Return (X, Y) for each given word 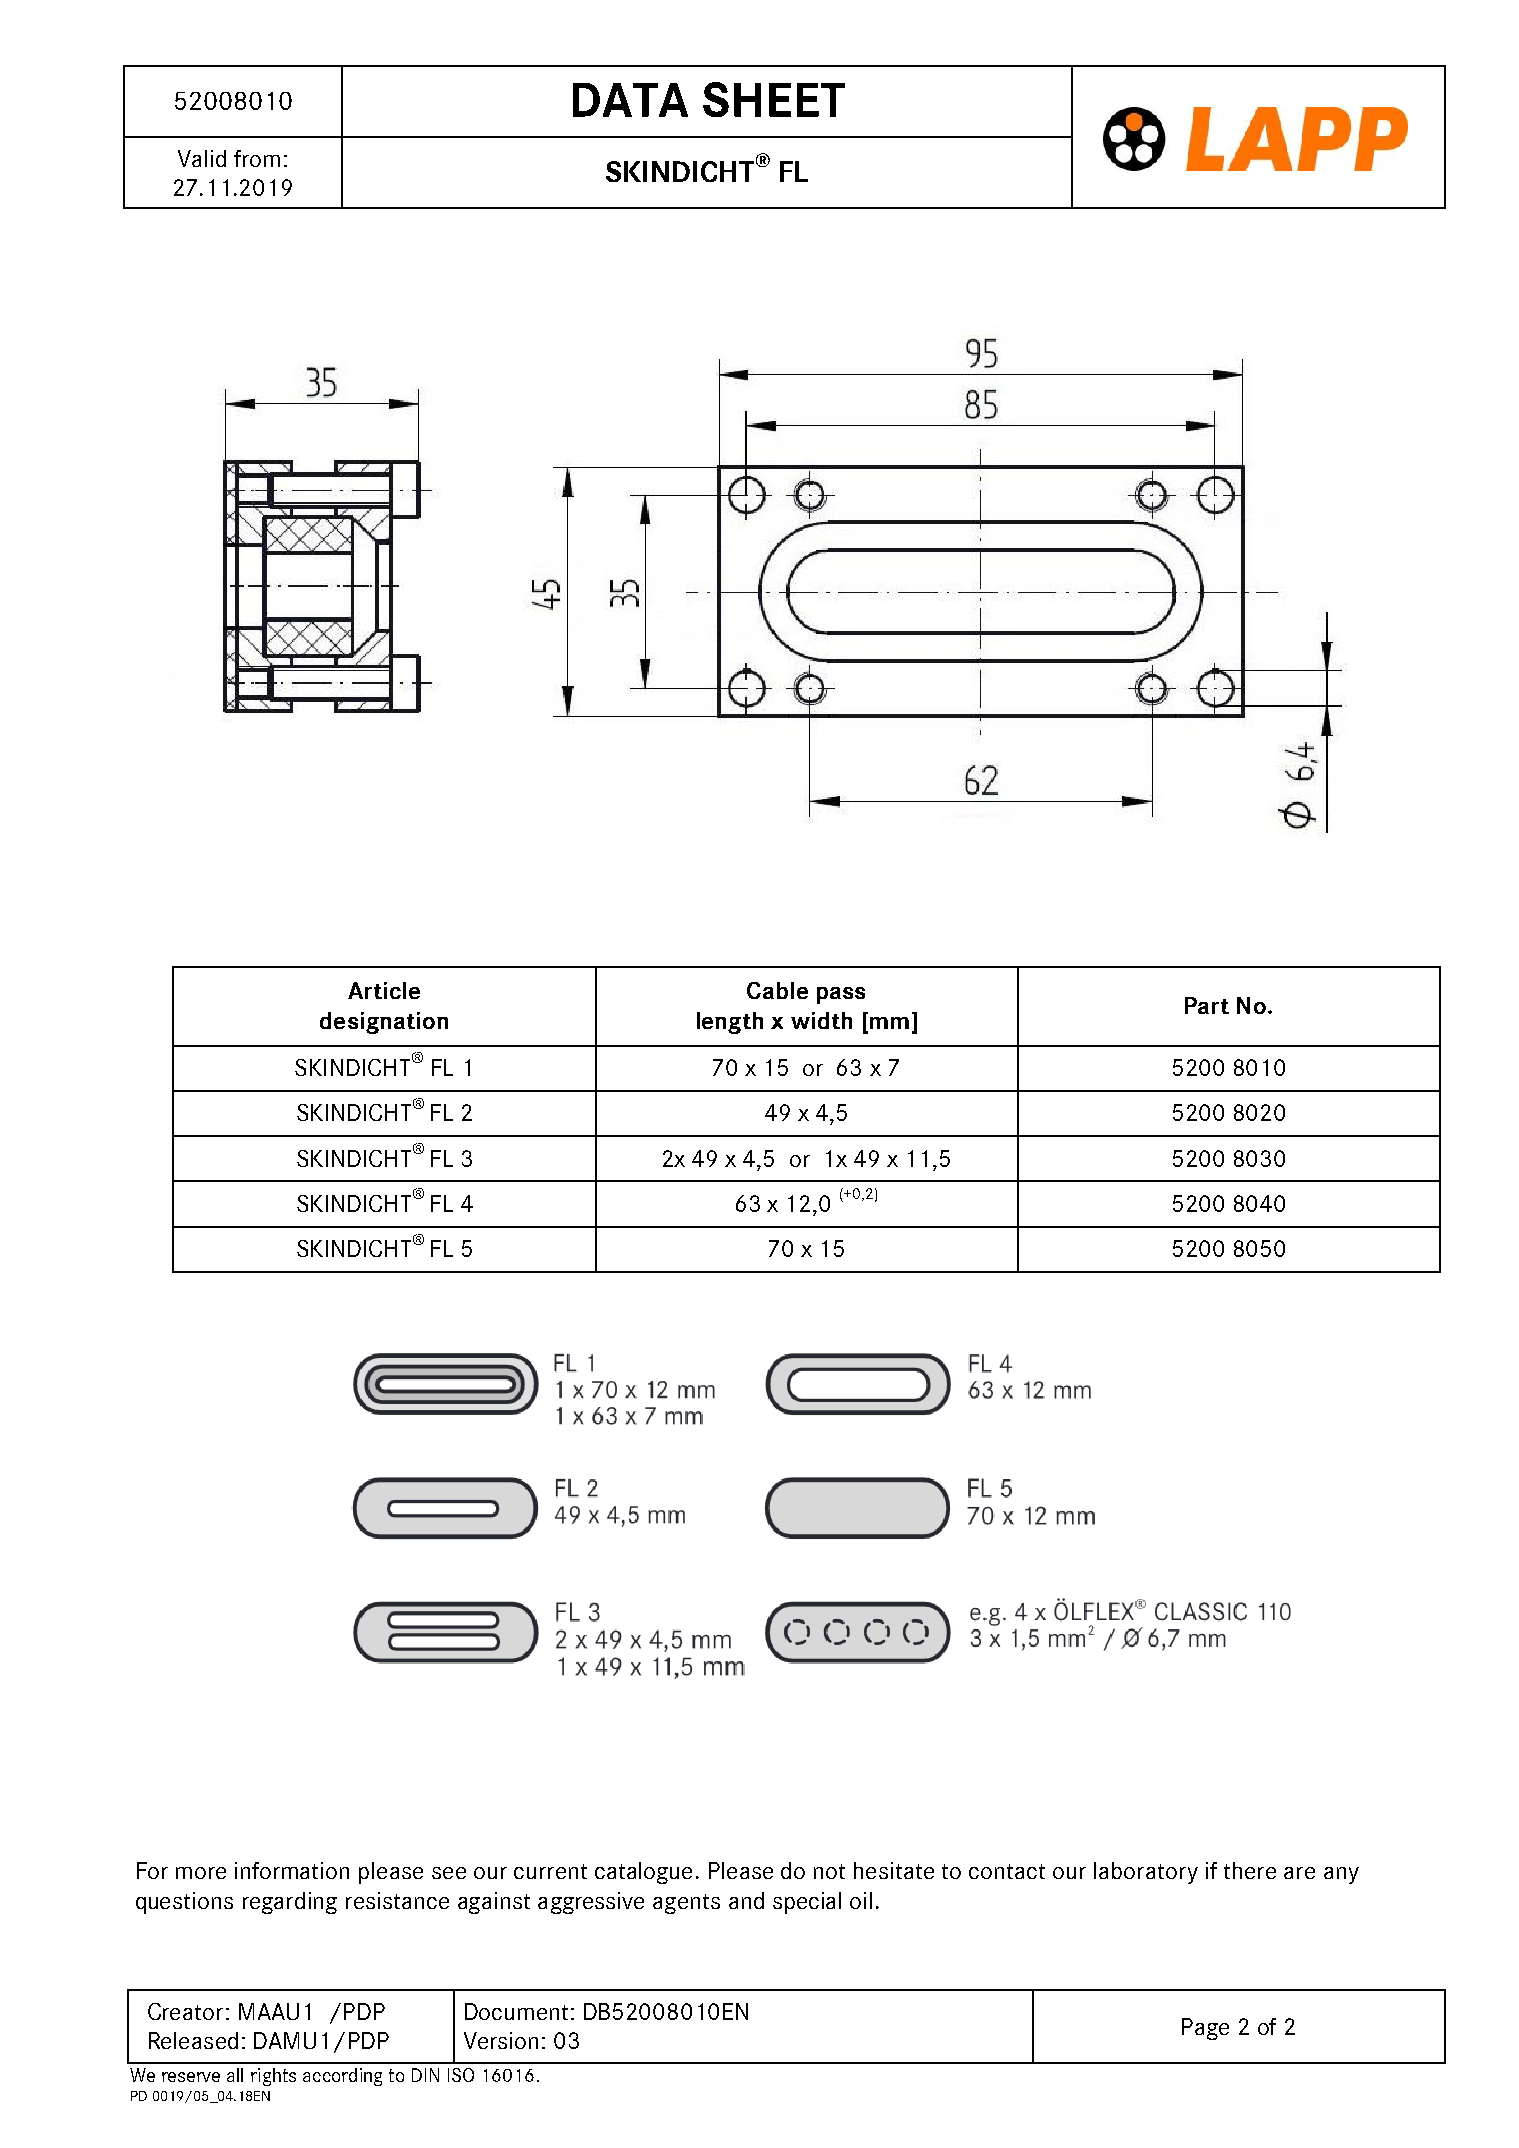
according (342, 2077)
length (730, 1023)
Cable (777, 990)
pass (841, 995)
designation (384, 1023)
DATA (630, 100)
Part (1207, 1005)
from (257, 158)
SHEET (774, 99)
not (829, 1871)
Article (384, 990)
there (1250, 1870)
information (292, 1870)
